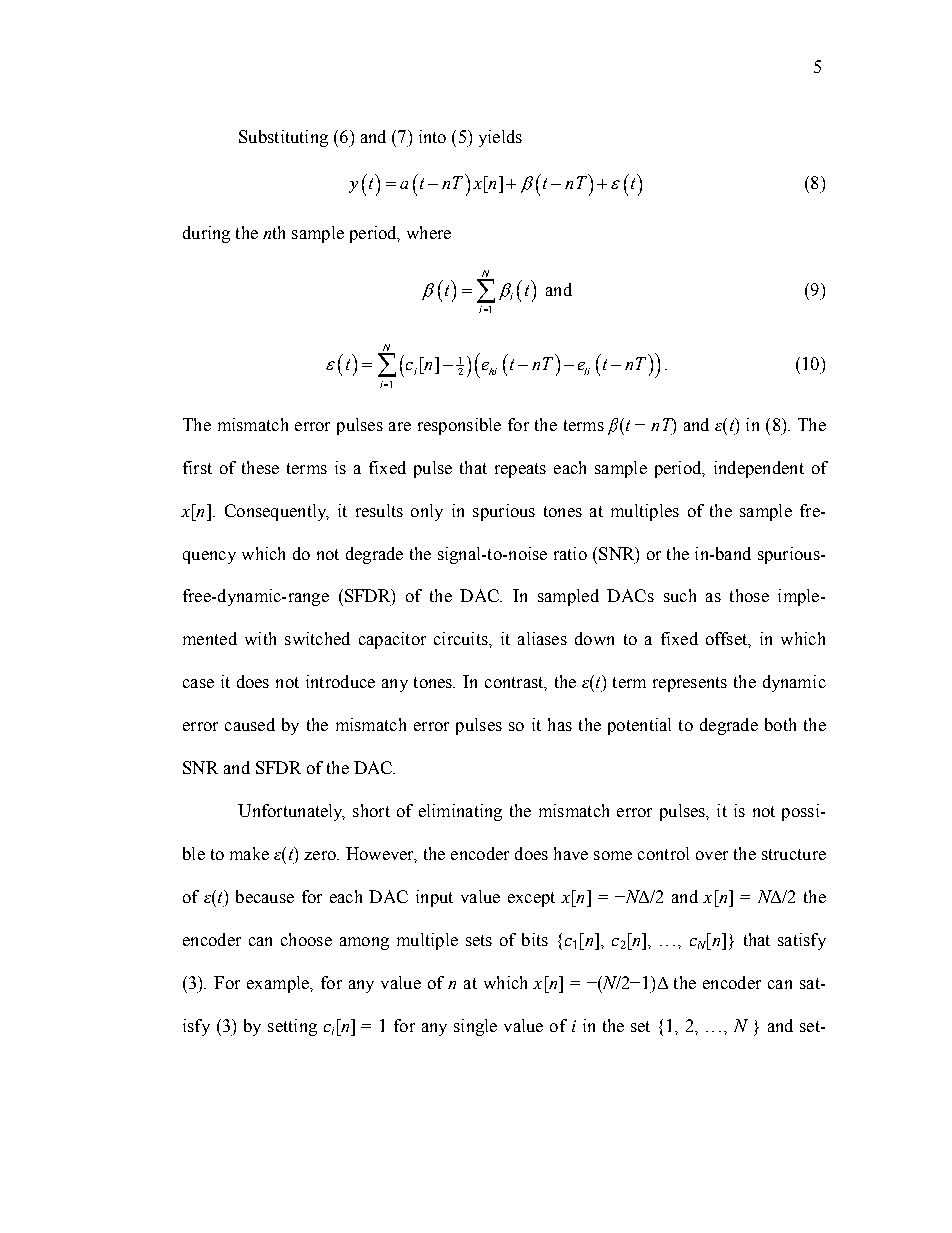 This screenshot has width=952, height=1233. Describe the element at coordinates (260, 467) in the screenshot. I see `these` at that location.
